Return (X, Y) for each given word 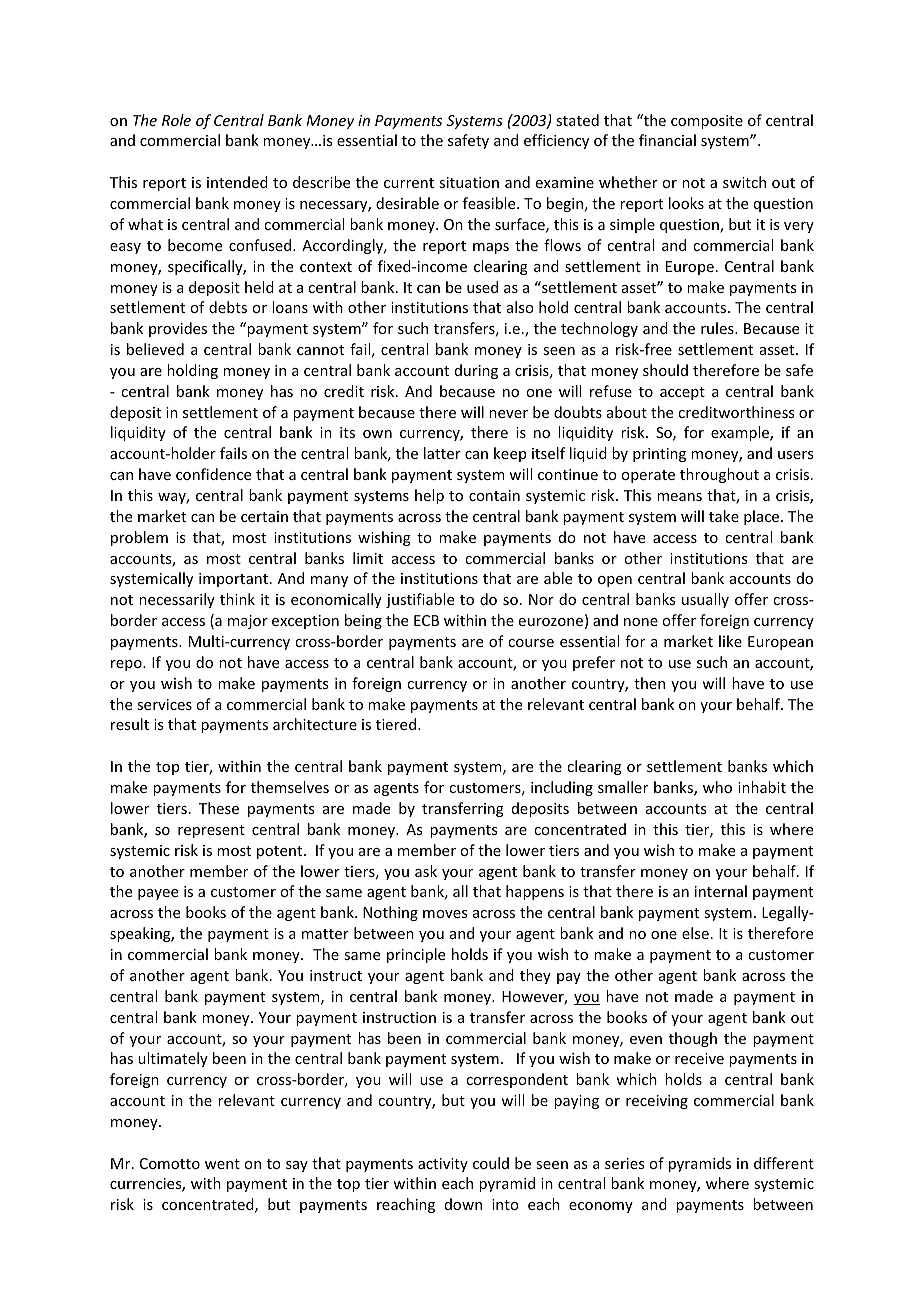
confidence (213, 474)
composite (707, 122)
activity (443, 1165)
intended (237, 182)
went (222, 1164)
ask (426, 871)
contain (494, 495)
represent (211, 831)
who (717, 787)
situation (469, 182)
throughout (719, 475)
